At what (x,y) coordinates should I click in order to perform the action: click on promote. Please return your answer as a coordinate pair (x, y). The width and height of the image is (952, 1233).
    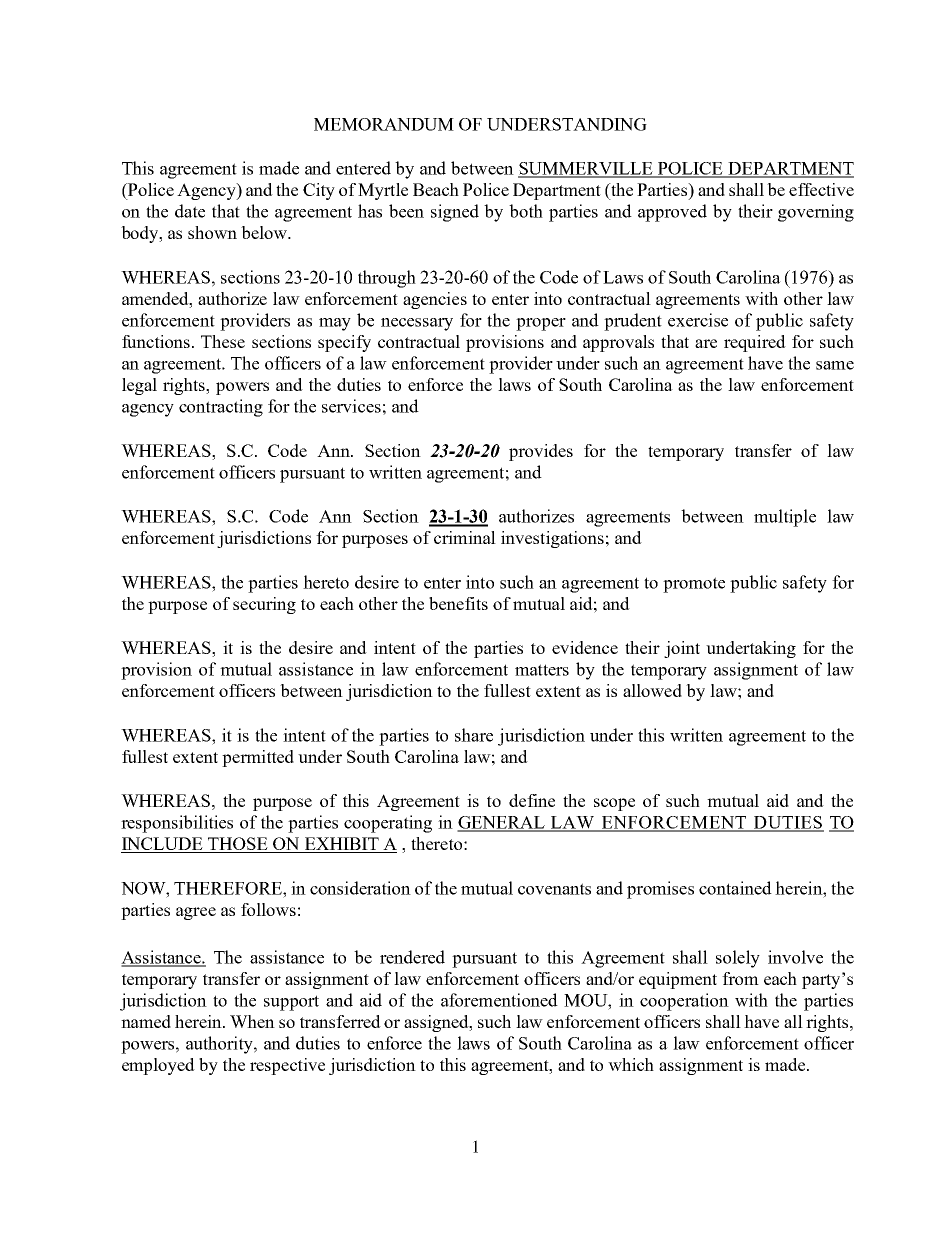
    Looking at the image, I should click on (694, 585).
